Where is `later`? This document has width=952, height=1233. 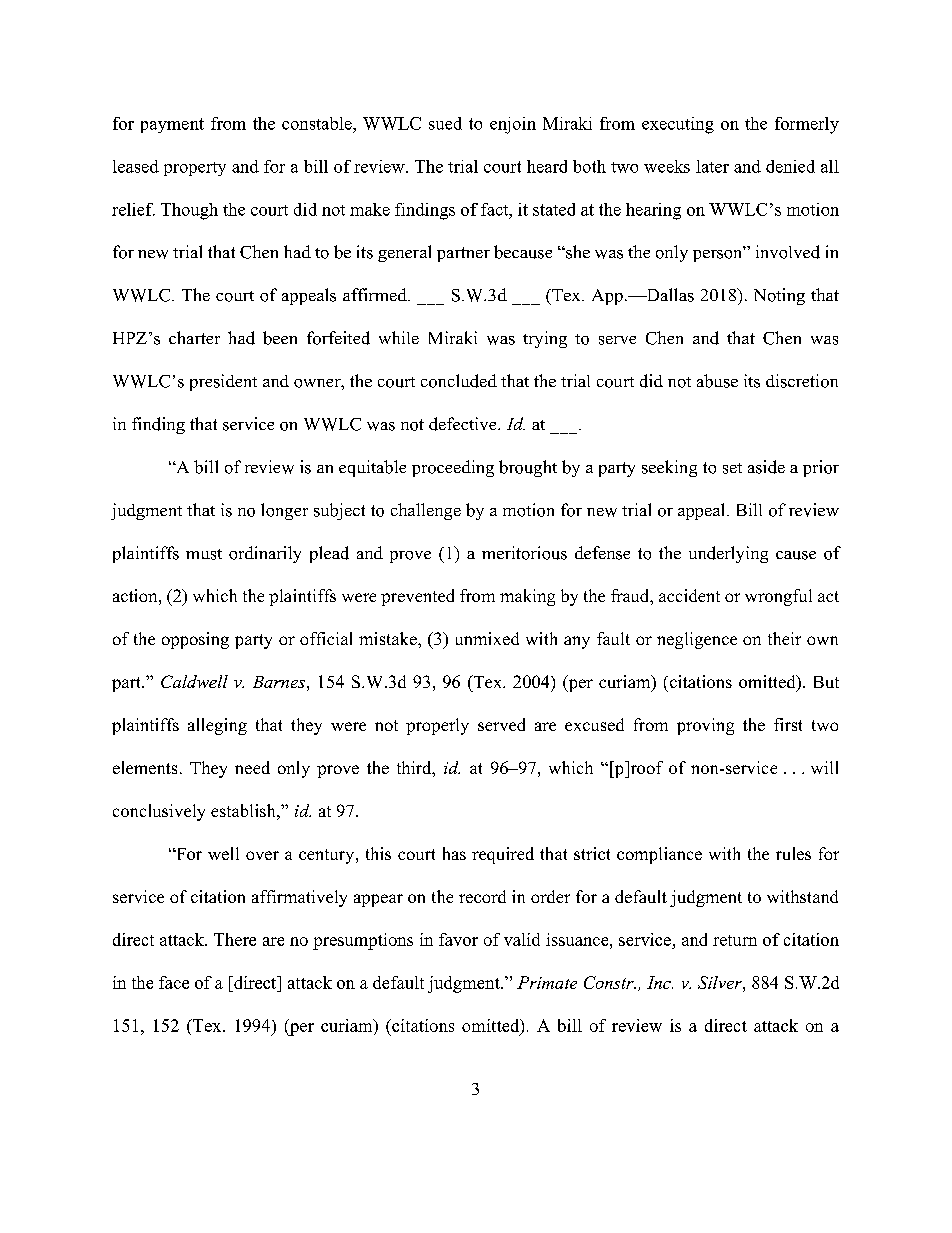
later is located at coordinates (712, 166).
